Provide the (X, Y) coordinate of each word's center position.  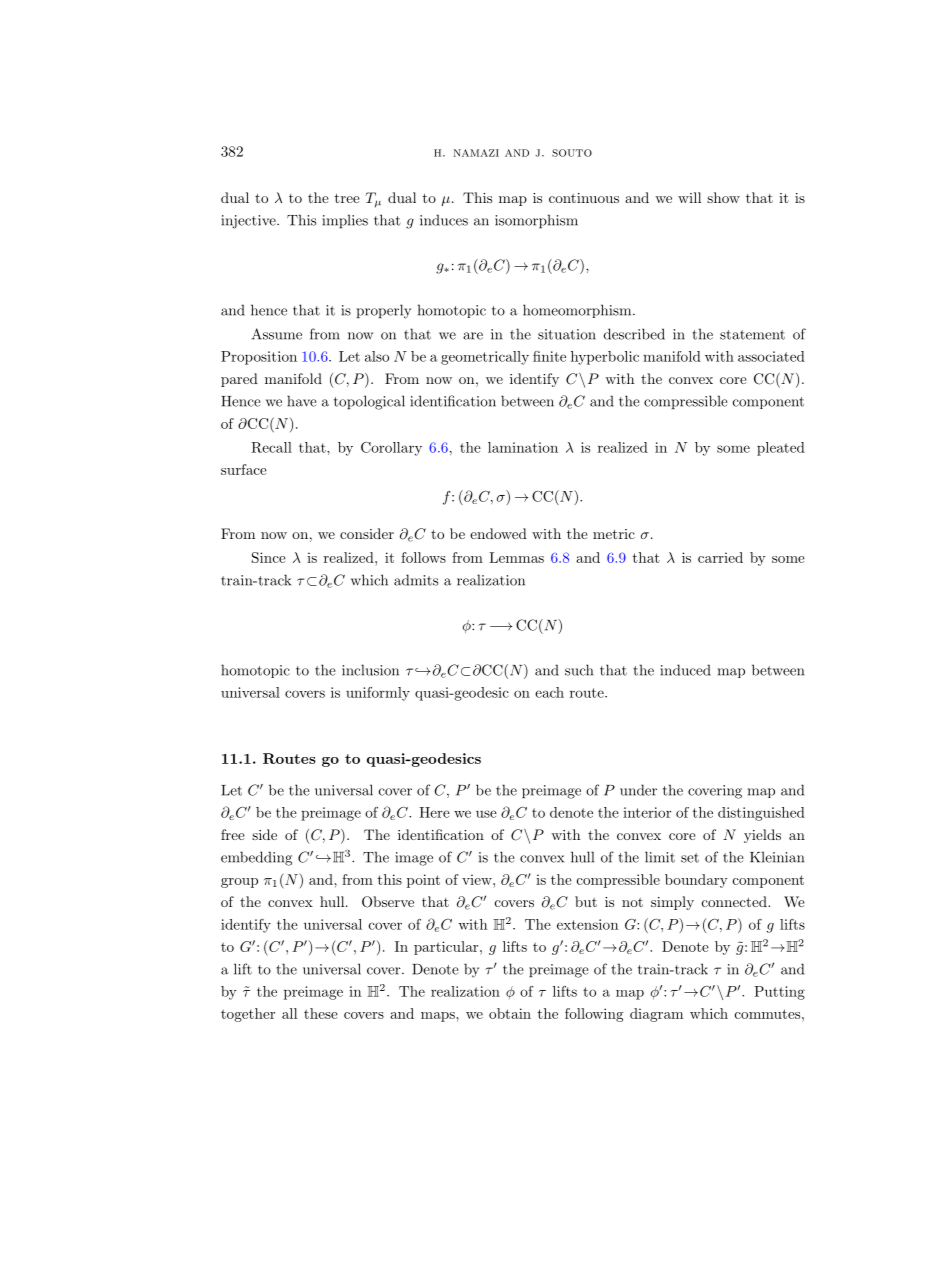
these (321, 1013)
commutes (769, 1014)
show (723, 197)
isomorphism (536, 221)
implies (345, 221)
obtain (510, 1013)
